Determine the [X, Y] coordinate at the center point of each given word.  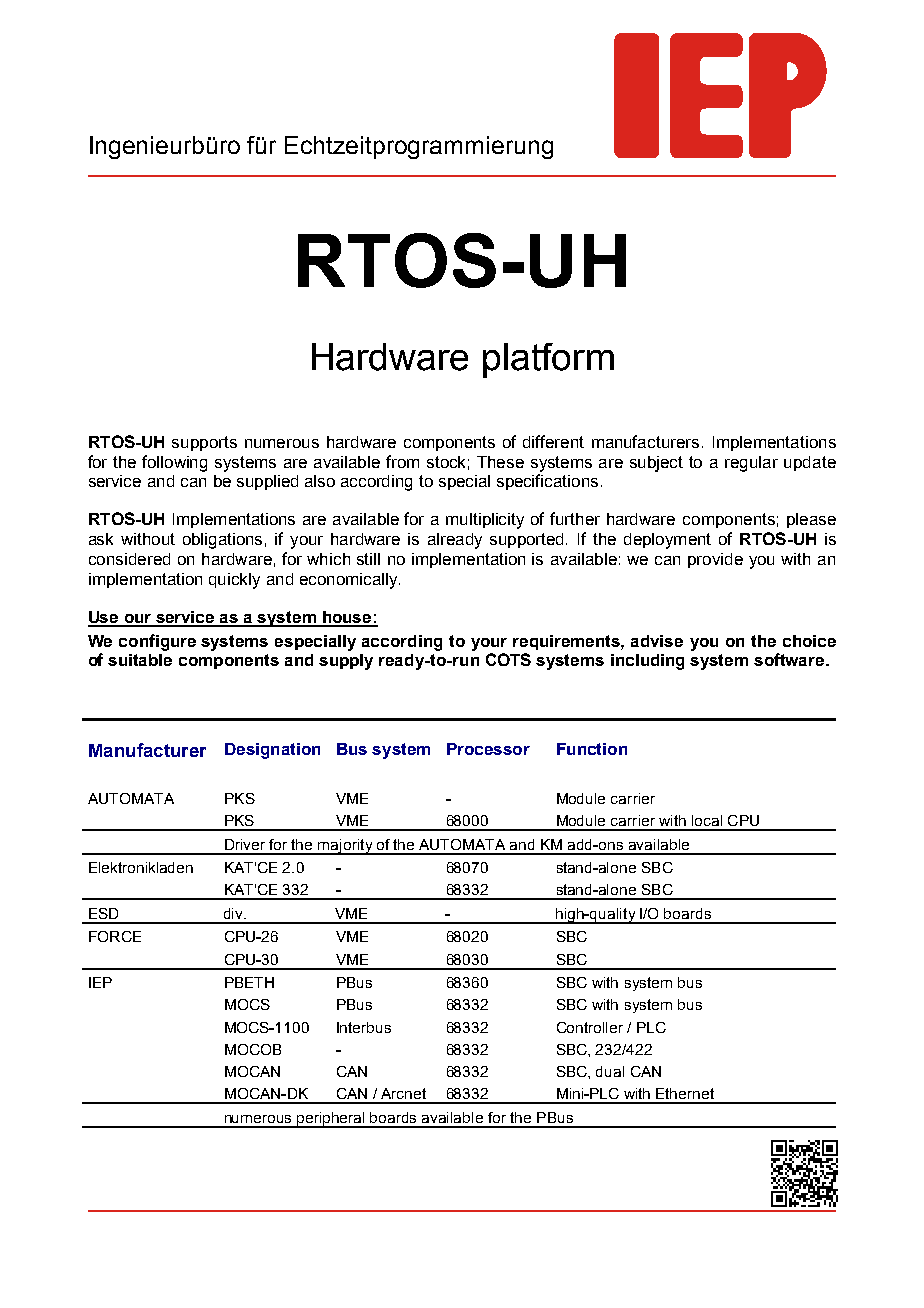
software [790, 659]
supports [204, 443]
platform [548, 360]
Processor [488, 749]
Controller [590, 1027]
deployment [667, 541]
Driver [245, 844]
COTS [508, 659]
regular [751, 464]
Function [592, 749]
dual [610, 1071]
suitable [140, 660]
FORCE [115, 936]
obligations [222, 541]
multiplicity [485, 521]
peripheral [331, 1120]
